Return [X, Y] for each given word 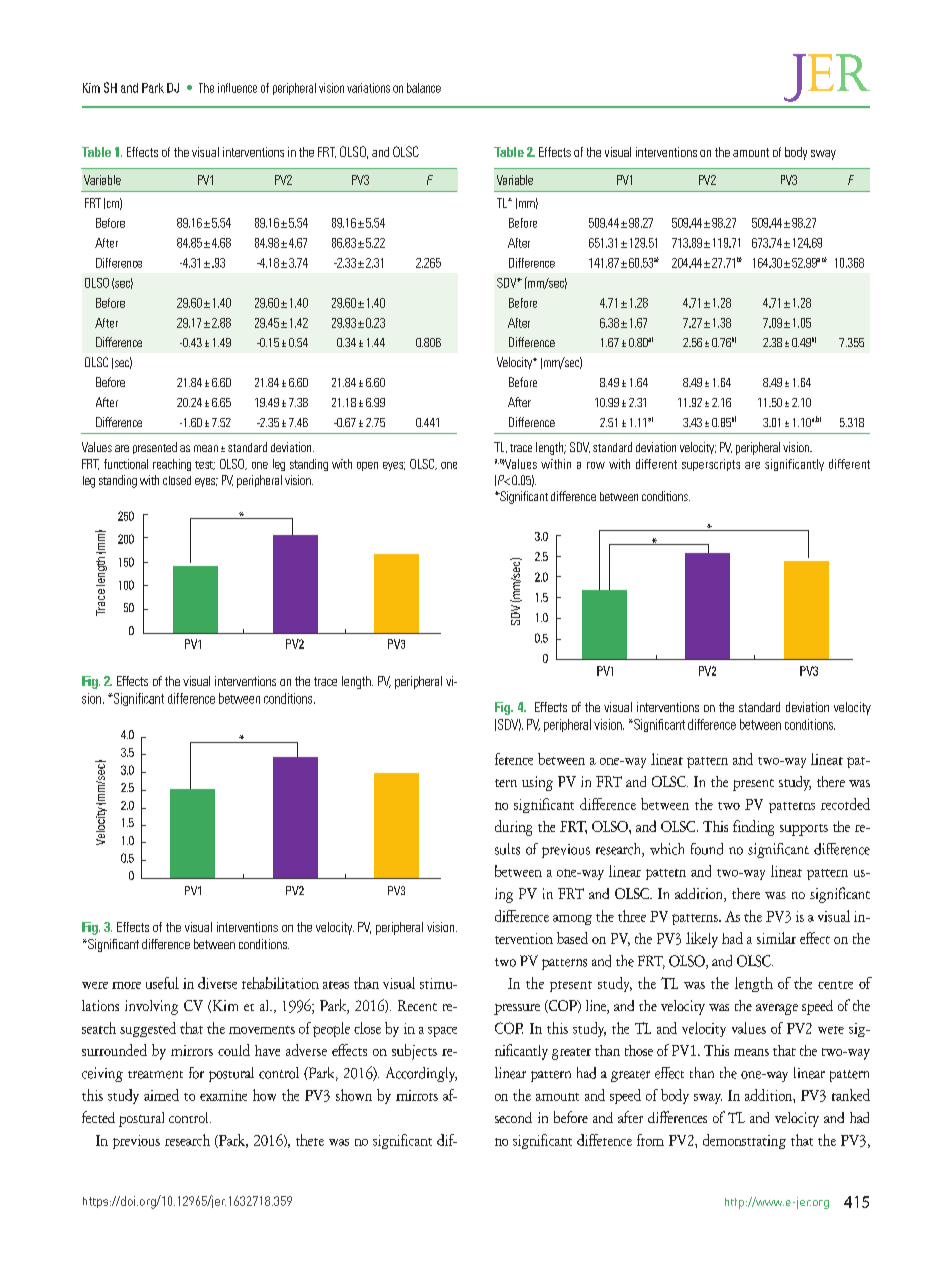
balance [424, 88]
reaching [172, 465]
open [367, 466]
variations [368, 88]
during [513, 828]
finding [753, 828]
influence [237, 88]
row [596, 465]
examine [223, 1095]
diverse [217, 983]
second [513, 1117]
